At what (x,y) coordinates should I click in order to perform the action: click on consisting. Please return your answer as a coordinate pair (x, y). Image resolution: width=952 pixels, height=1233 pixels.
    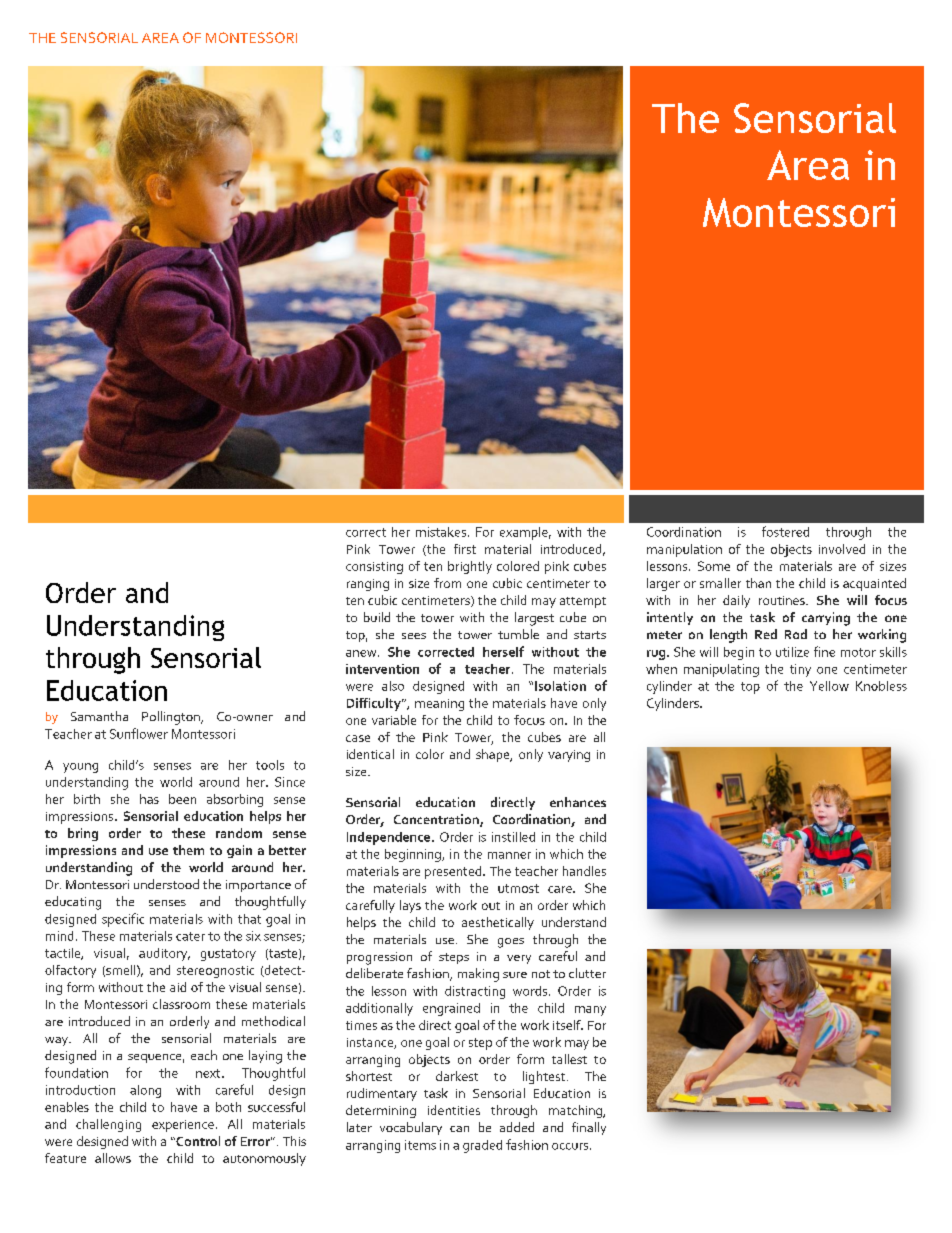
    Looking at the image, I should click on (374, 568).
